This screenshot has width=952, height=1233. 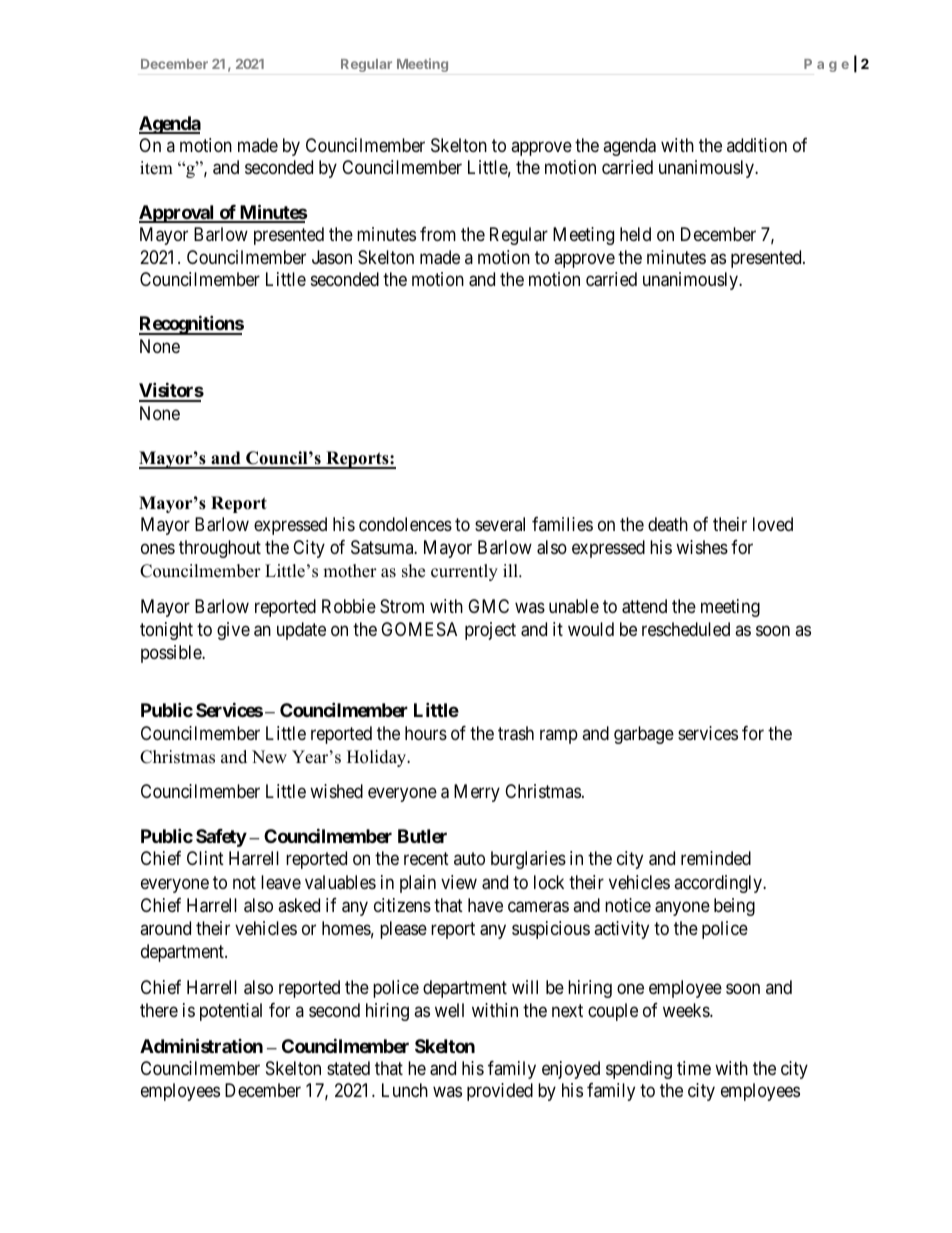 I want to click on reminded, so click(x=716, y=858).
